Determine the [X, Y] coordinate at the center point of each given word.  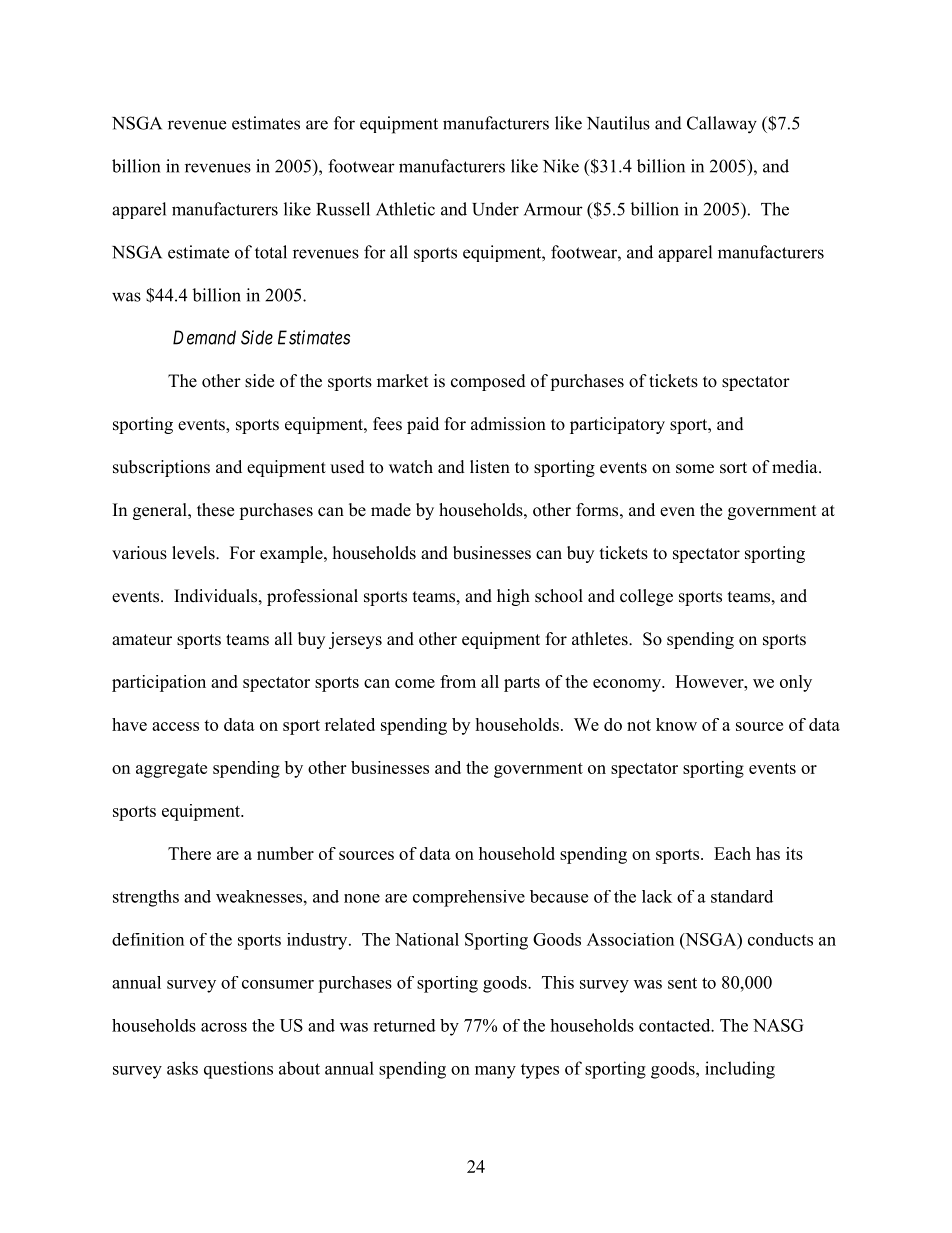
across [224, 1027]
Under [495, 209]
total [271, 252]
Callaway [722, 125]
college [646, 597]
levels [194, 553]
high [513, 597]
